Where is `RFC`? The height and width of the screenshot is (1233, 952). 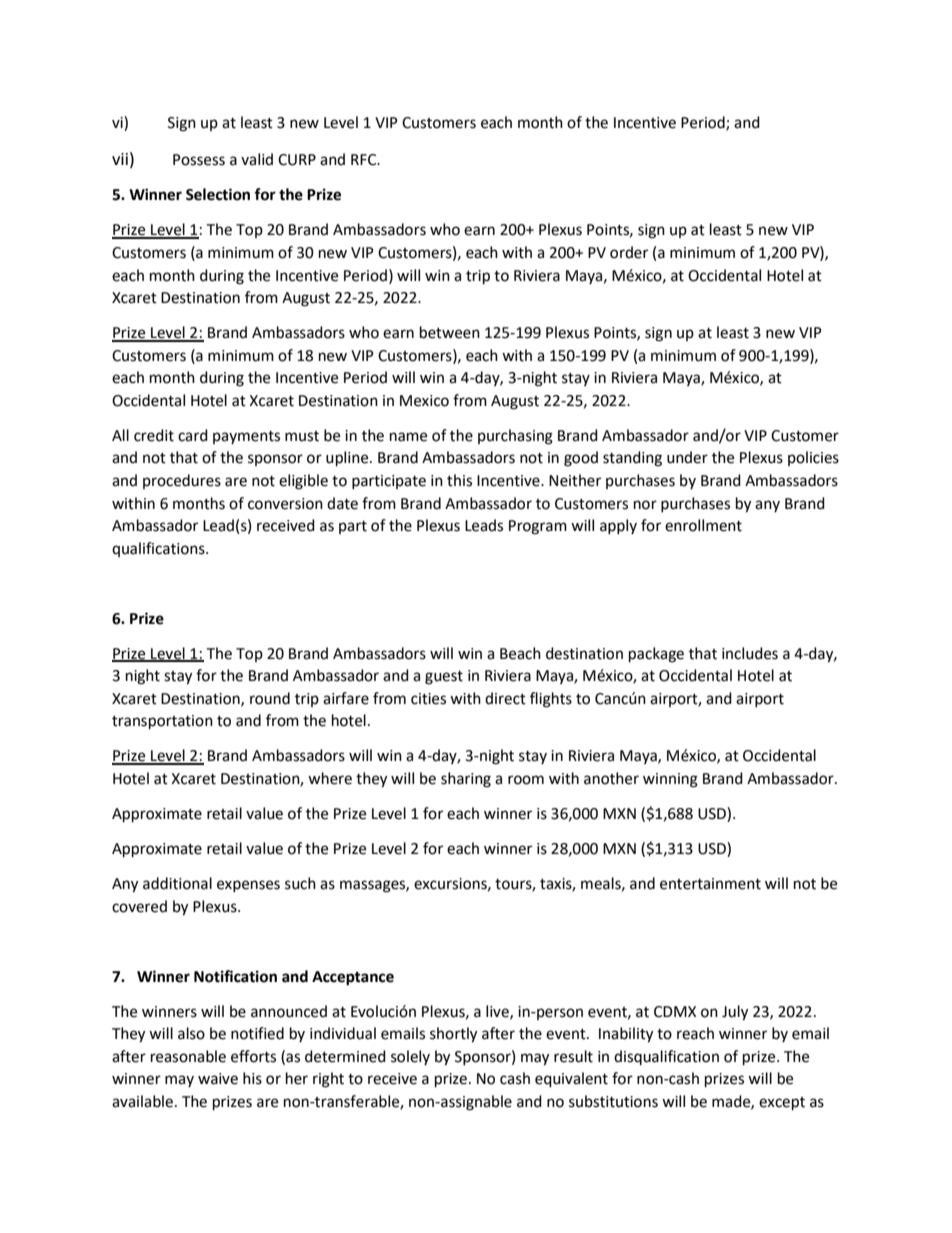
RFC is located at coordinates (365, 160).
